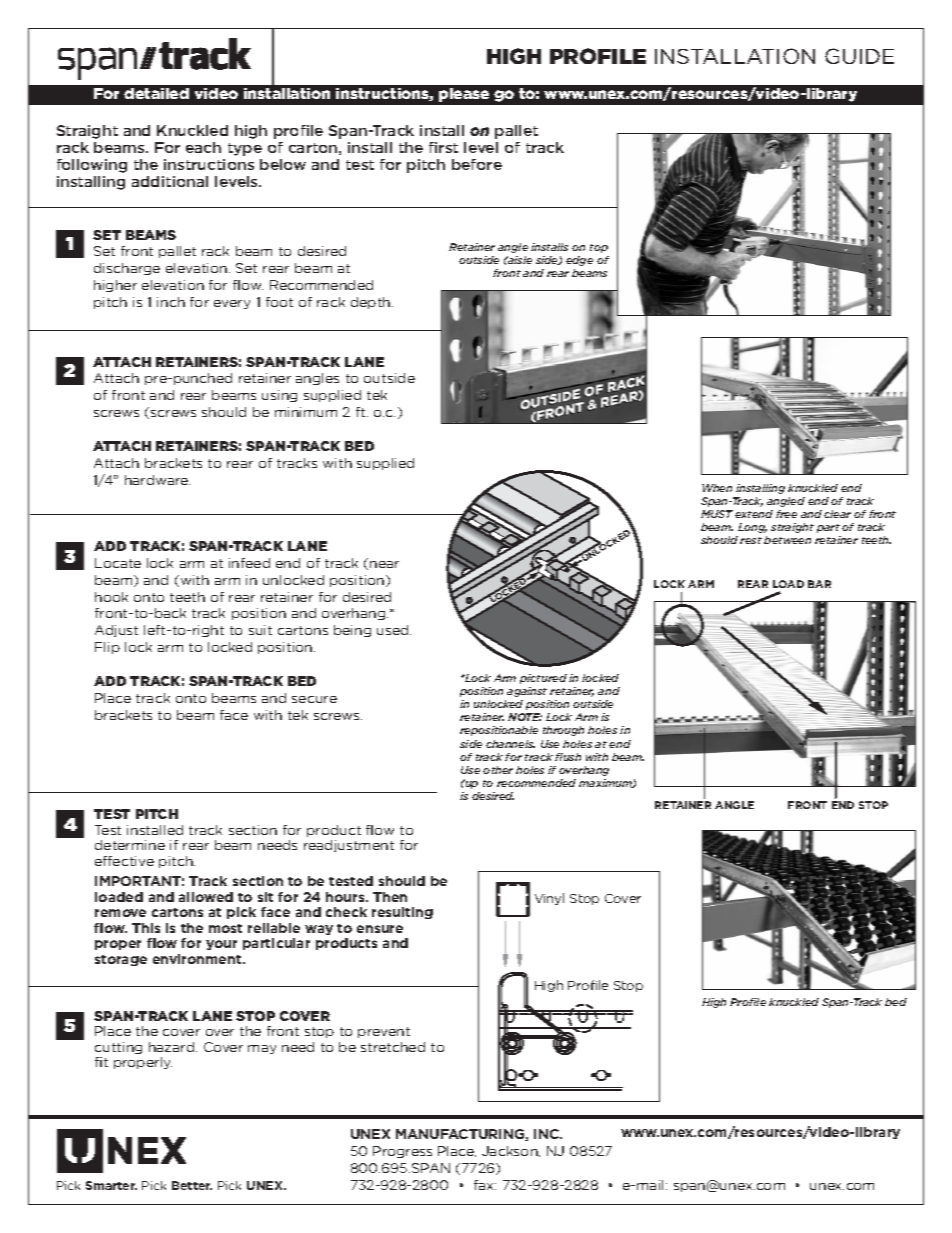  I want to click on hardware, so click(157, 480).
